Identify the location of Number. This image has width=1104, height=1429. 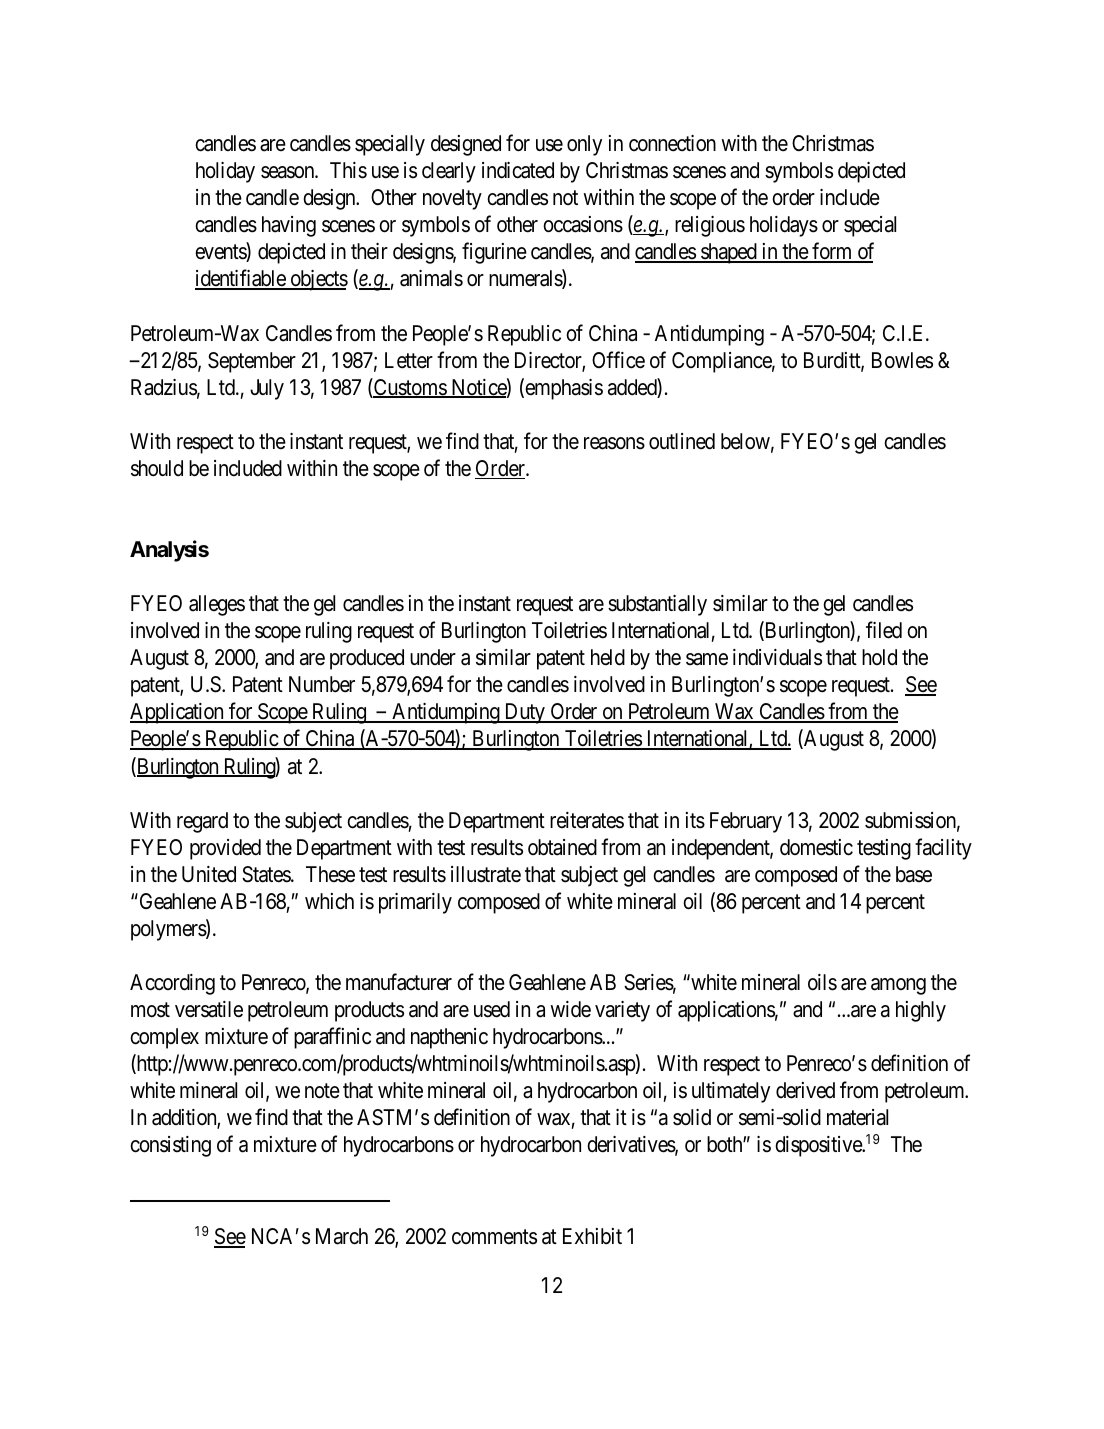
(322, 684).
